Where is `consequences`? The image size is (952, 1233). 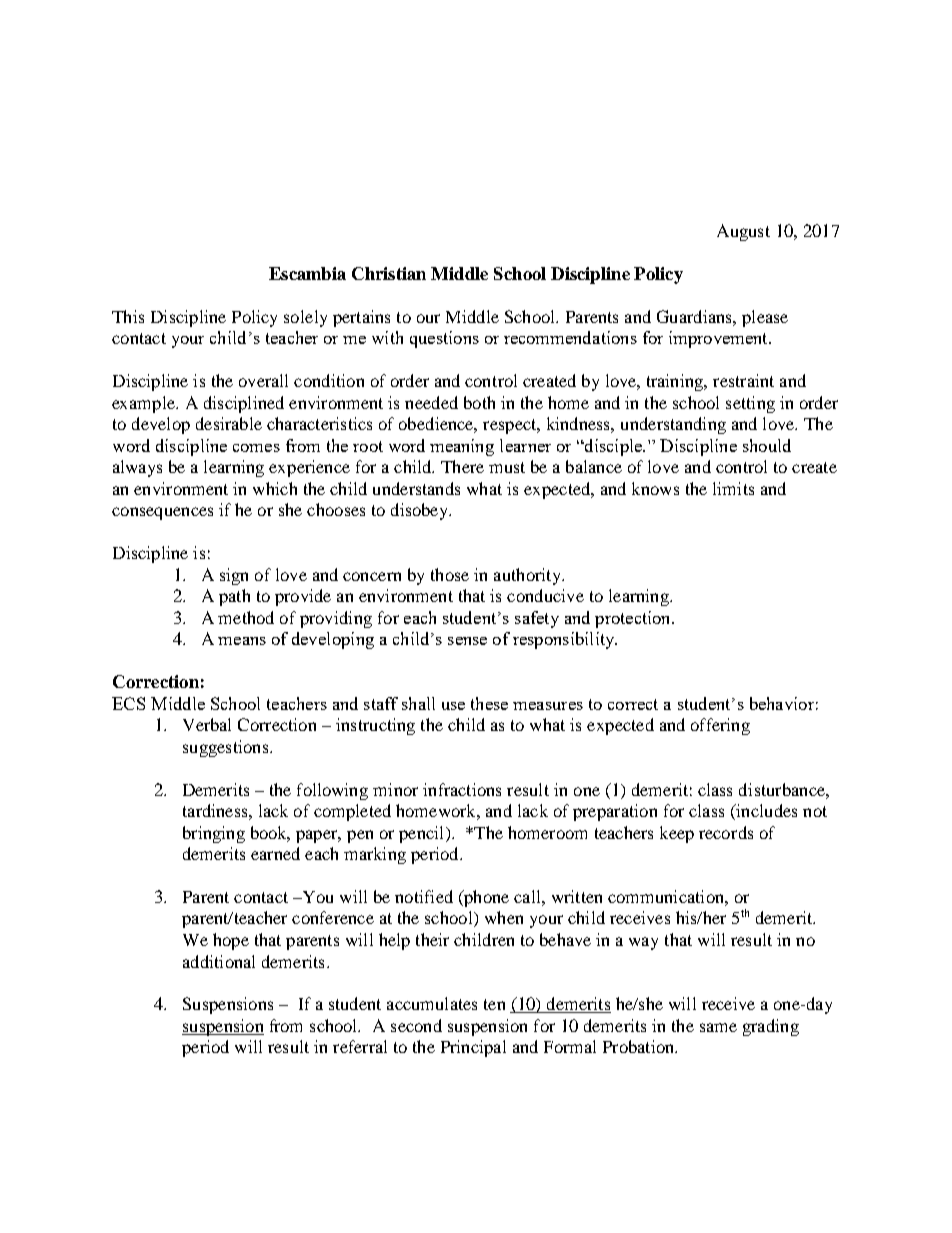
consequences is located at coordinates (162, 513).
